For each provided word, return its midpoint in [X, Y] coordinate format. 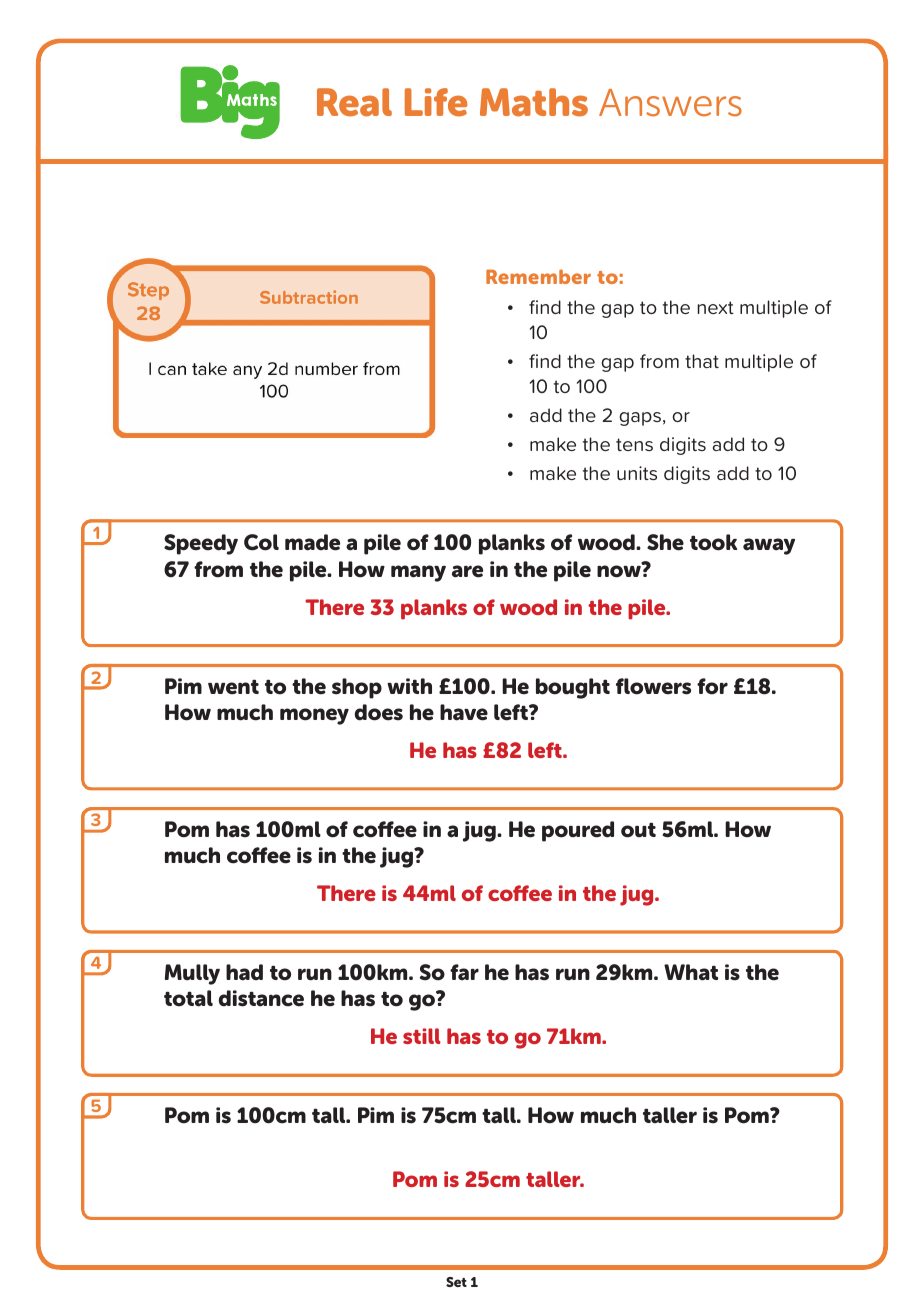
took [713, 542]
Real [354, 102]
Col [261, 542]
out [638, 830]
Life [436, 102]
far [464, 972]
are [467, 571]
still [422, 1036]
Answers [670, 103]
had [244, 972]
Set [456, 1282]
